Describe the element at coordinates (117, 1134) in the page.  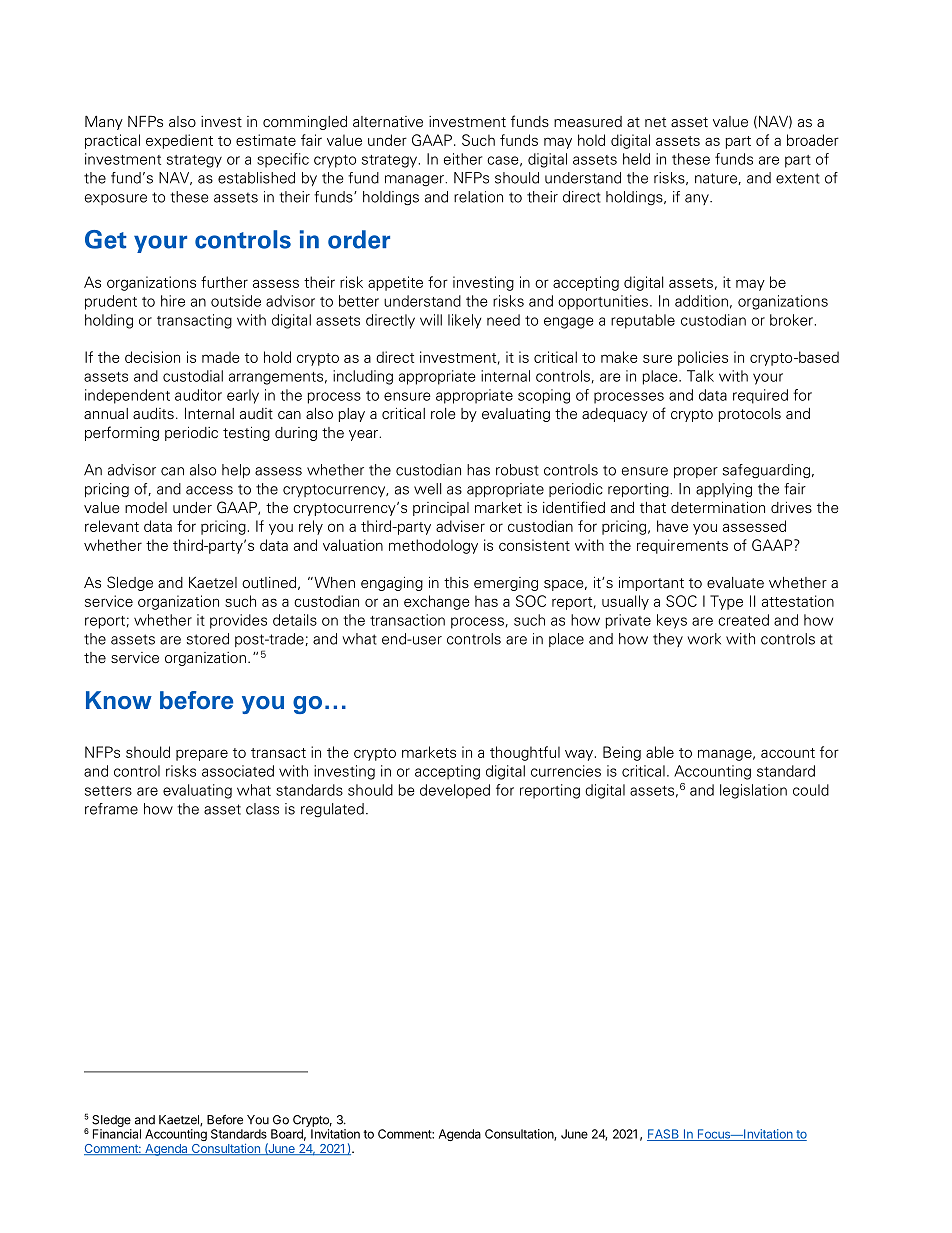
I see `Financial` at that location.
